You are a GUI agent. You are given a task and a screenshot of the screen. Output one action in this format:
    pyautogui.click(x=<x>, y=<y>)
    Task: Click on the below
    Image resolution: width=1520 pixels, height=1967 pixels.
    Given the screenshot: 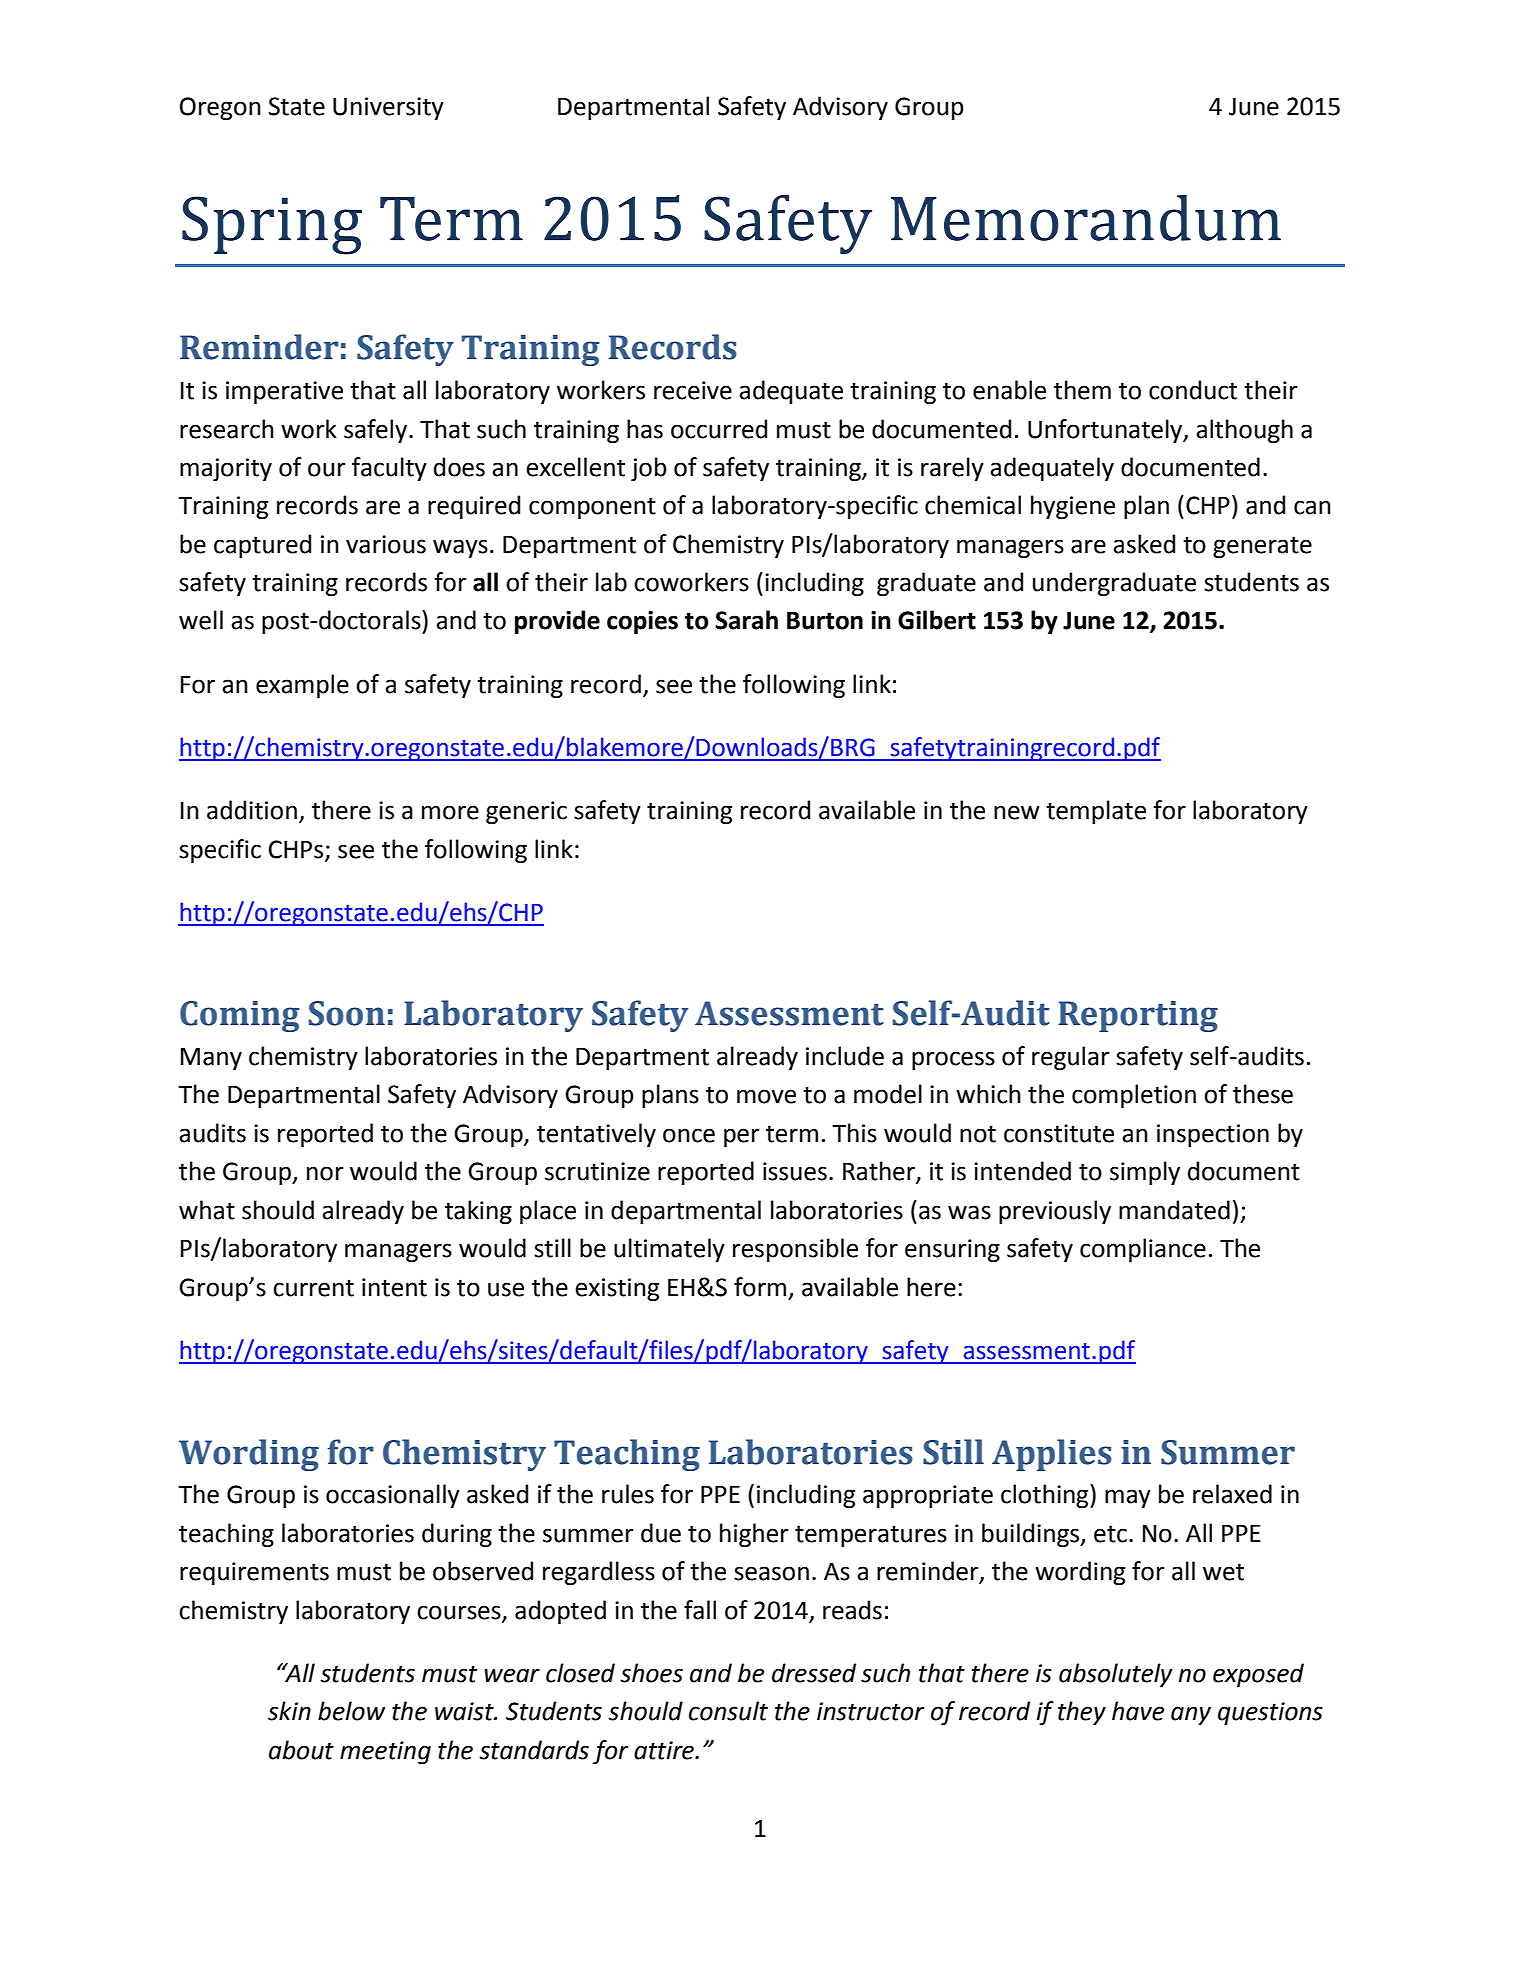 What is the action you would take?
    pyautogui.click(x=351, y=1711)
